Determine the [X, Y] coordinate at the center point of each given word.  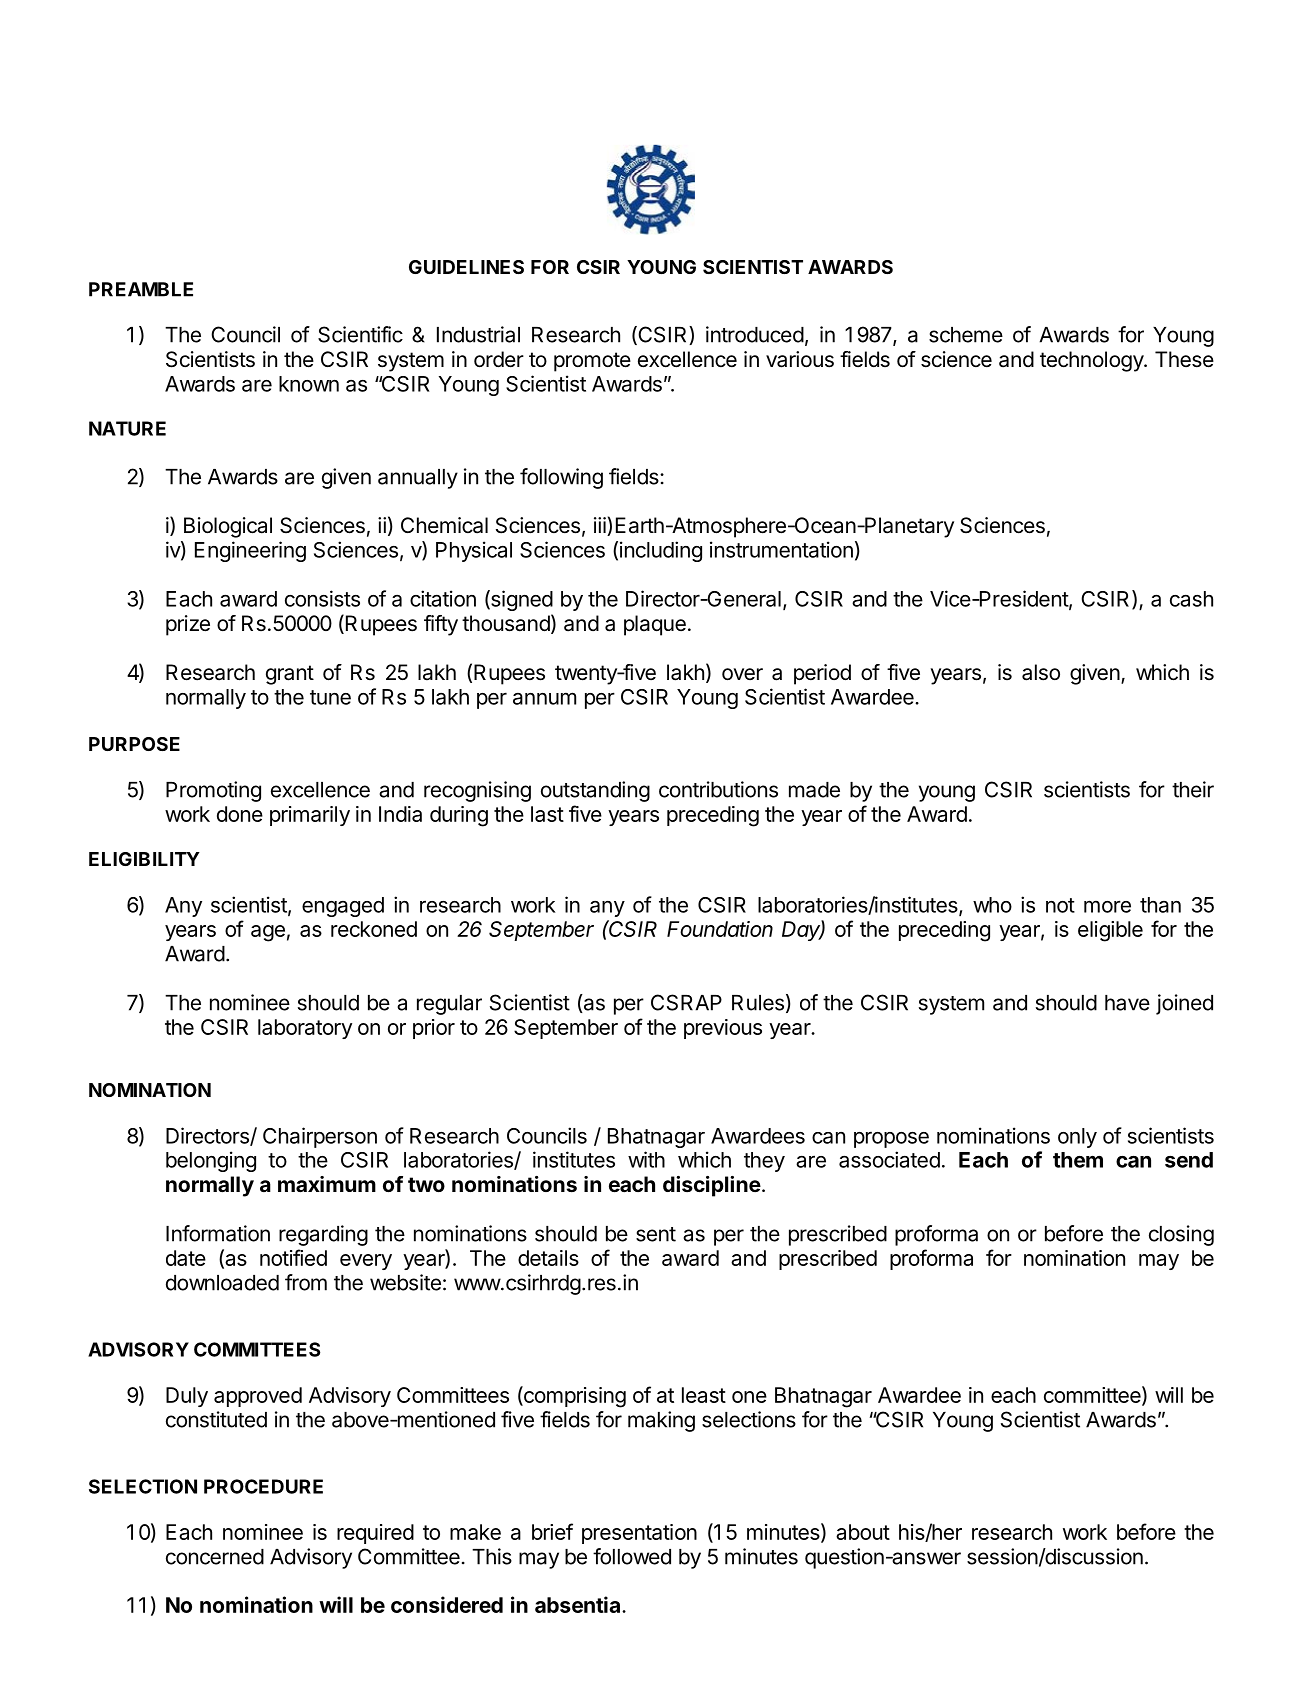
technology [1092, 361]
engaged [343, 907]
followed [632, 1556]
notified [293, 1257]
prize [188, 625]
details [548, 1258]
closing [1181, 1235]
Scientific [360, 334]
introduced [755, 334]
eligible [1110, 931]
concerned [215, 1557]
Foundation [720, 929]
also [1041, 672]
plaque [655, 625]
